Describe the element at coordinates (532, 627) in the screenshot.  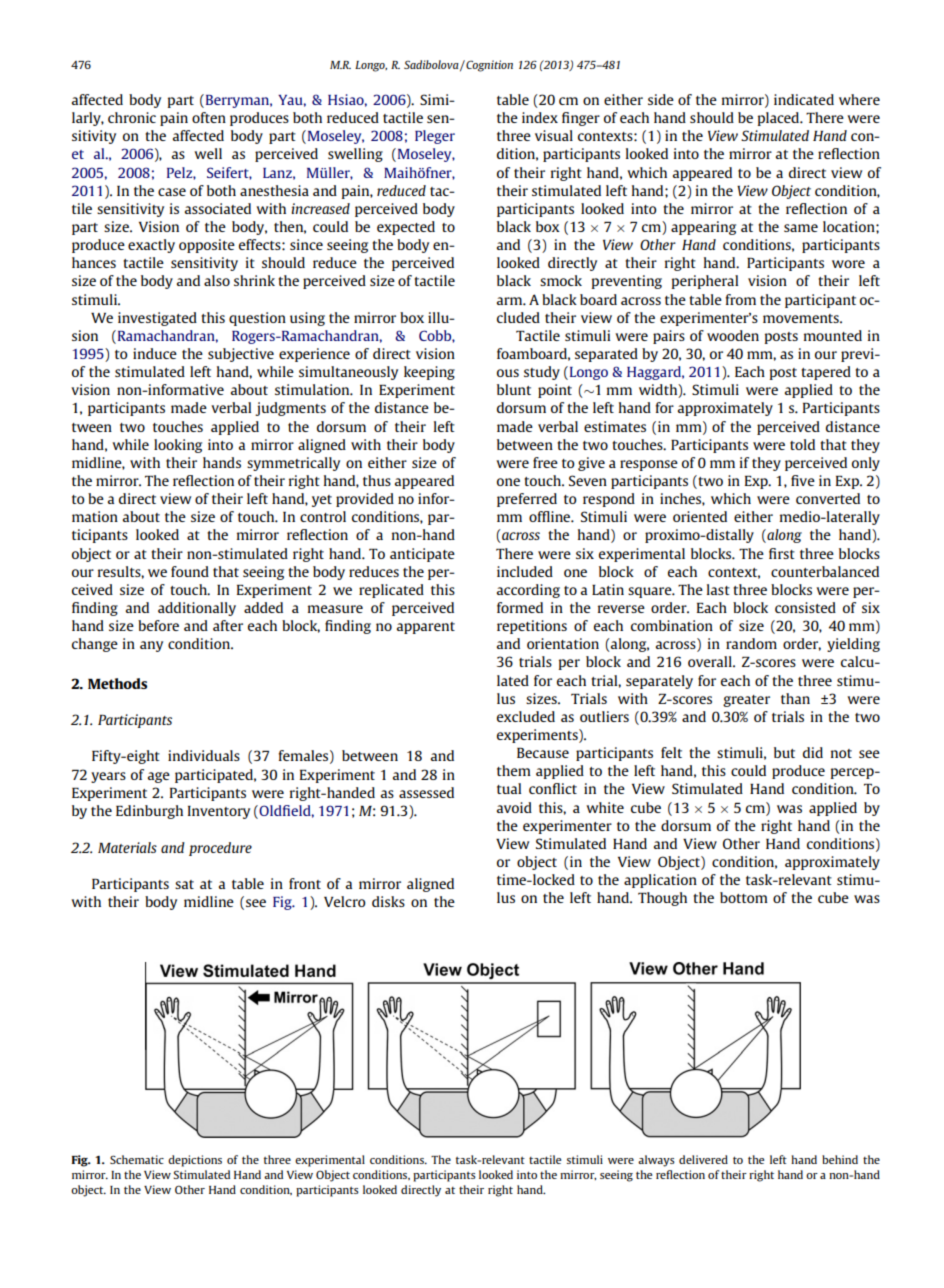
I see `repetitions` at that location.
